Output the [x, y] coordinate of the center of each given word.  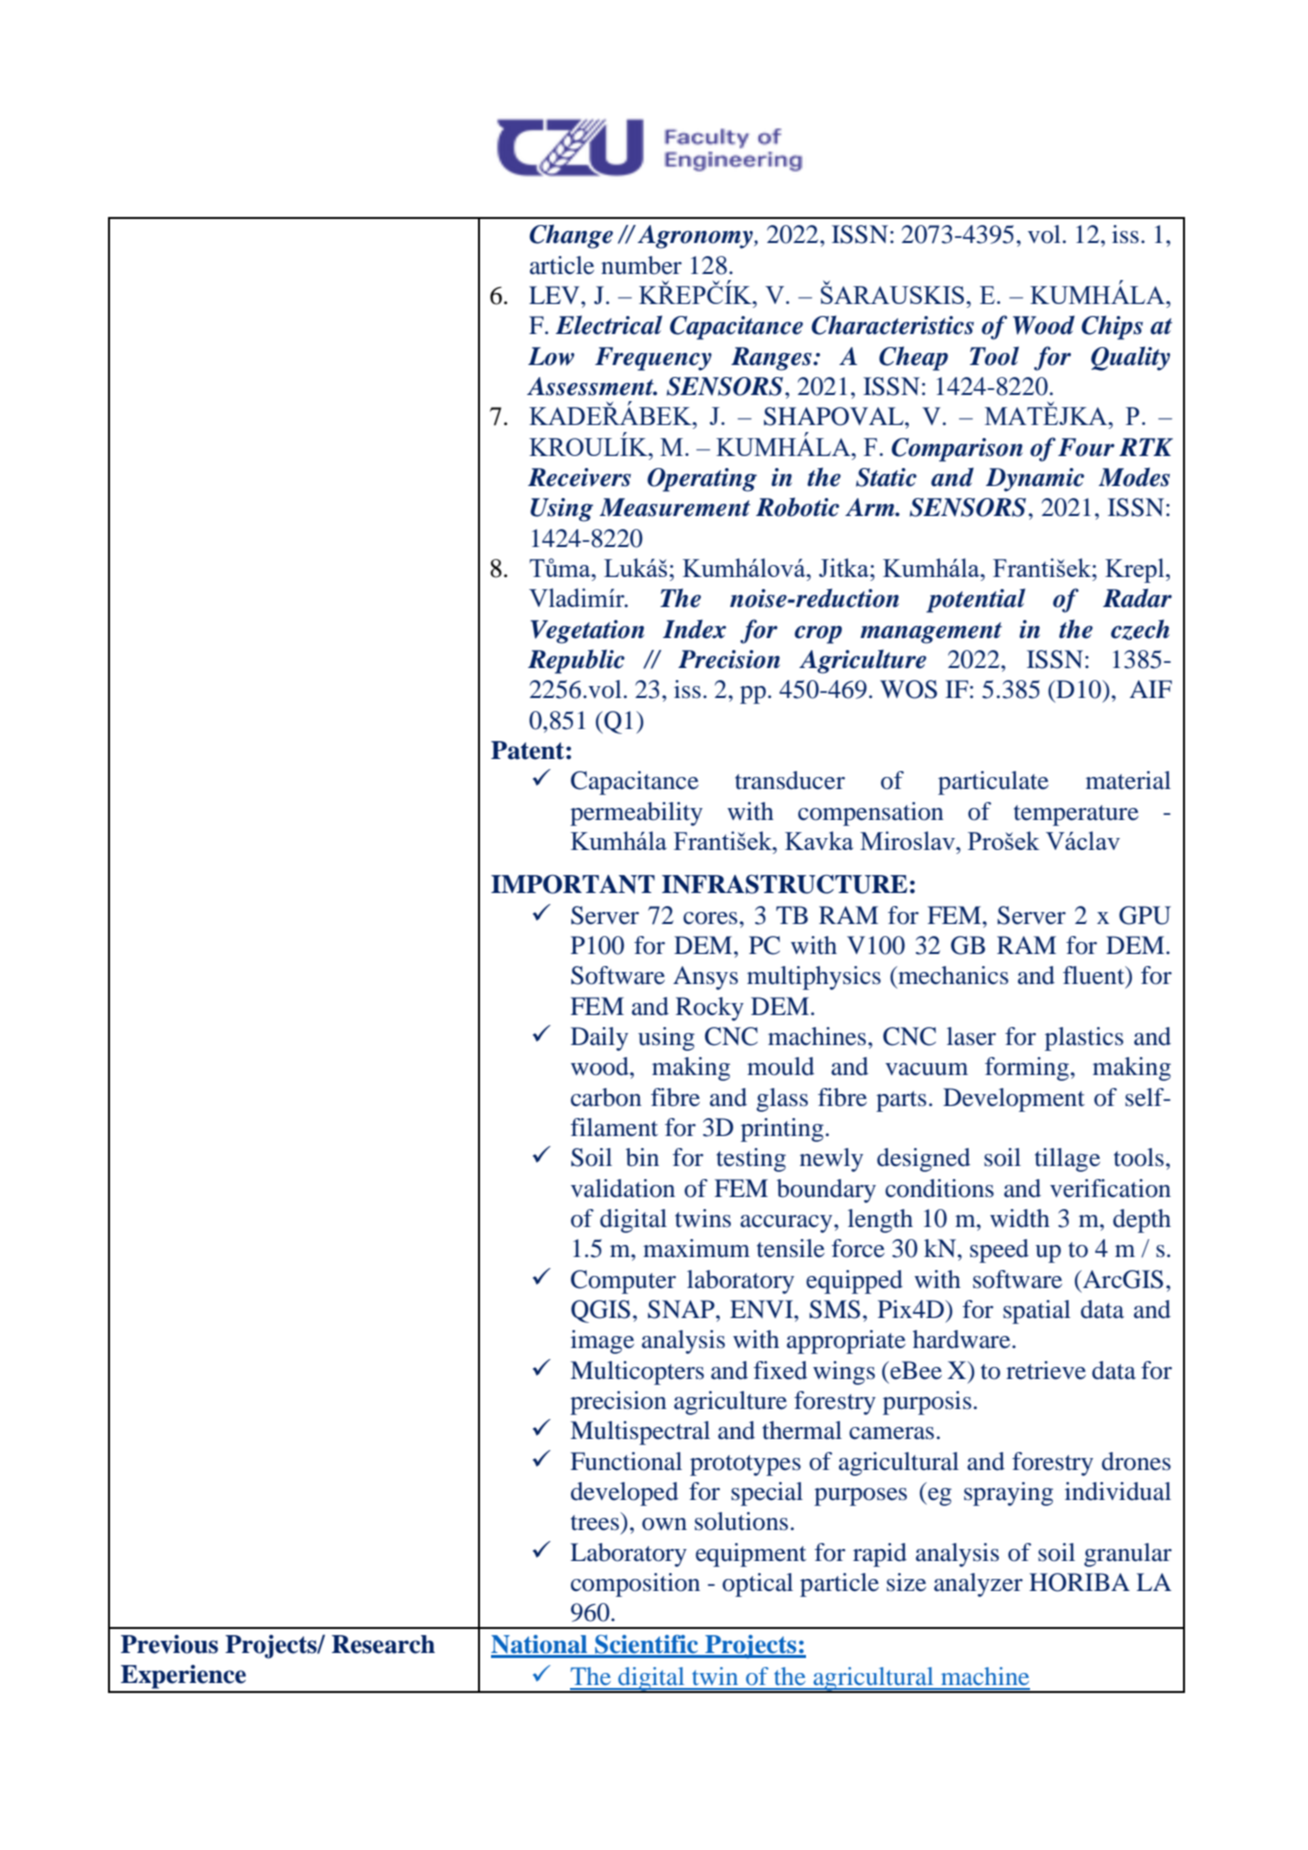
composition [635, 1585]
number [641, 265]
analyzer [978, 1585]
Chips [1112, 327]
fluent [1095, 976]
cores [710, 918]
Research [383, 1644]
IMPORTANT [573, 884]
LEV [555, 295]
